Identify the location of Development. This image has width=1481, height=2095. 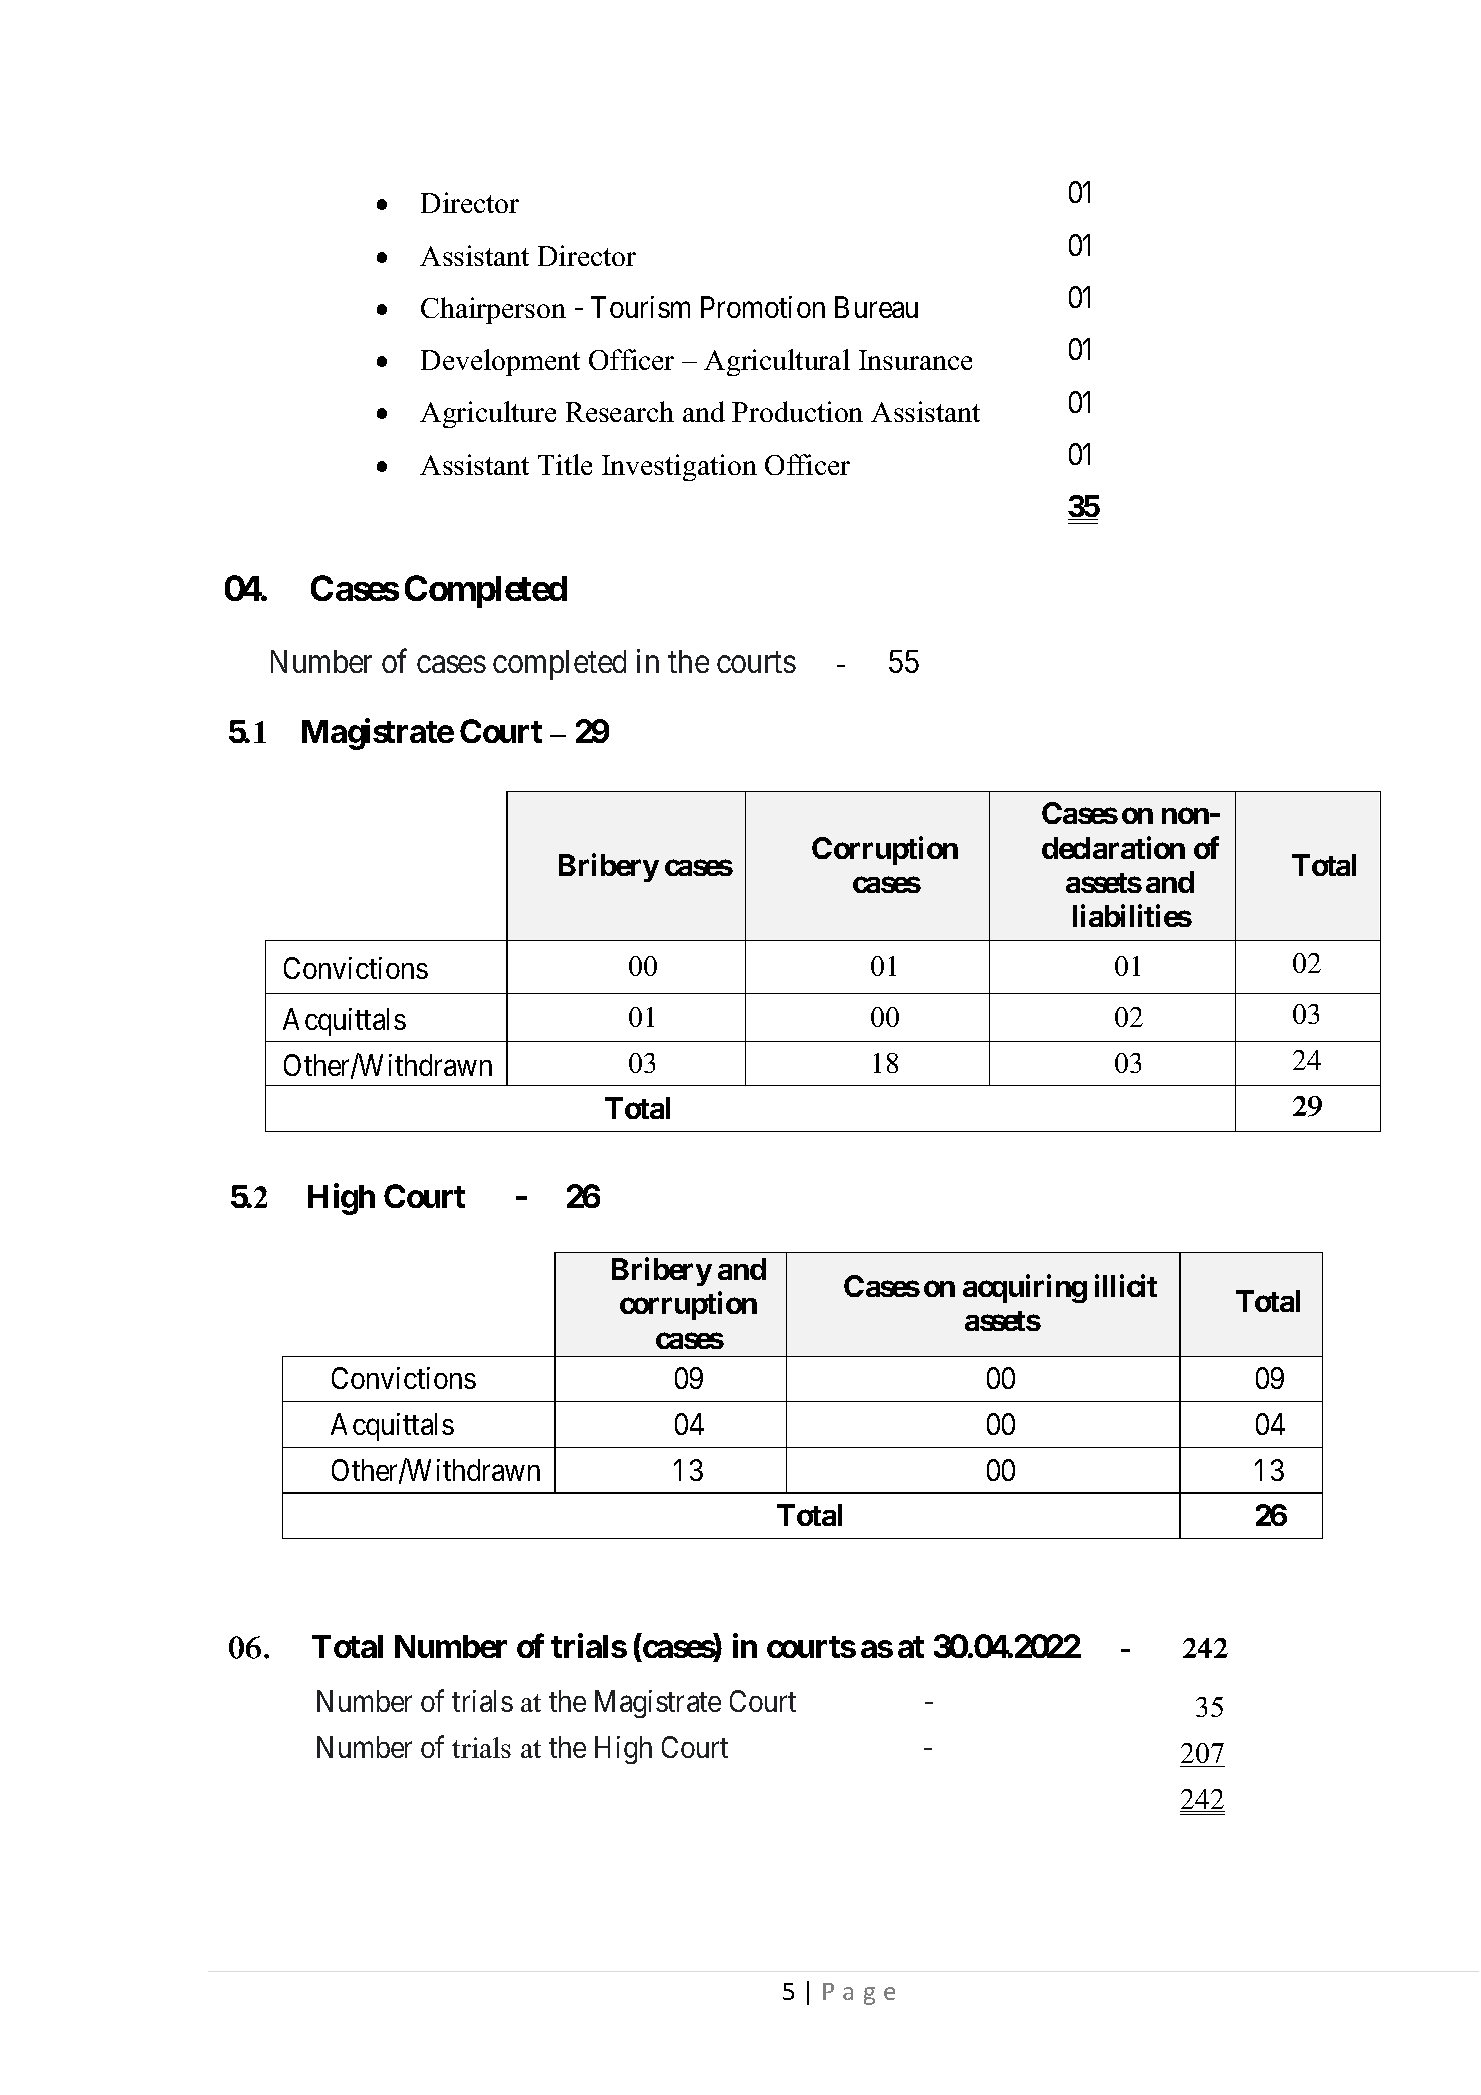
(500, 362).
